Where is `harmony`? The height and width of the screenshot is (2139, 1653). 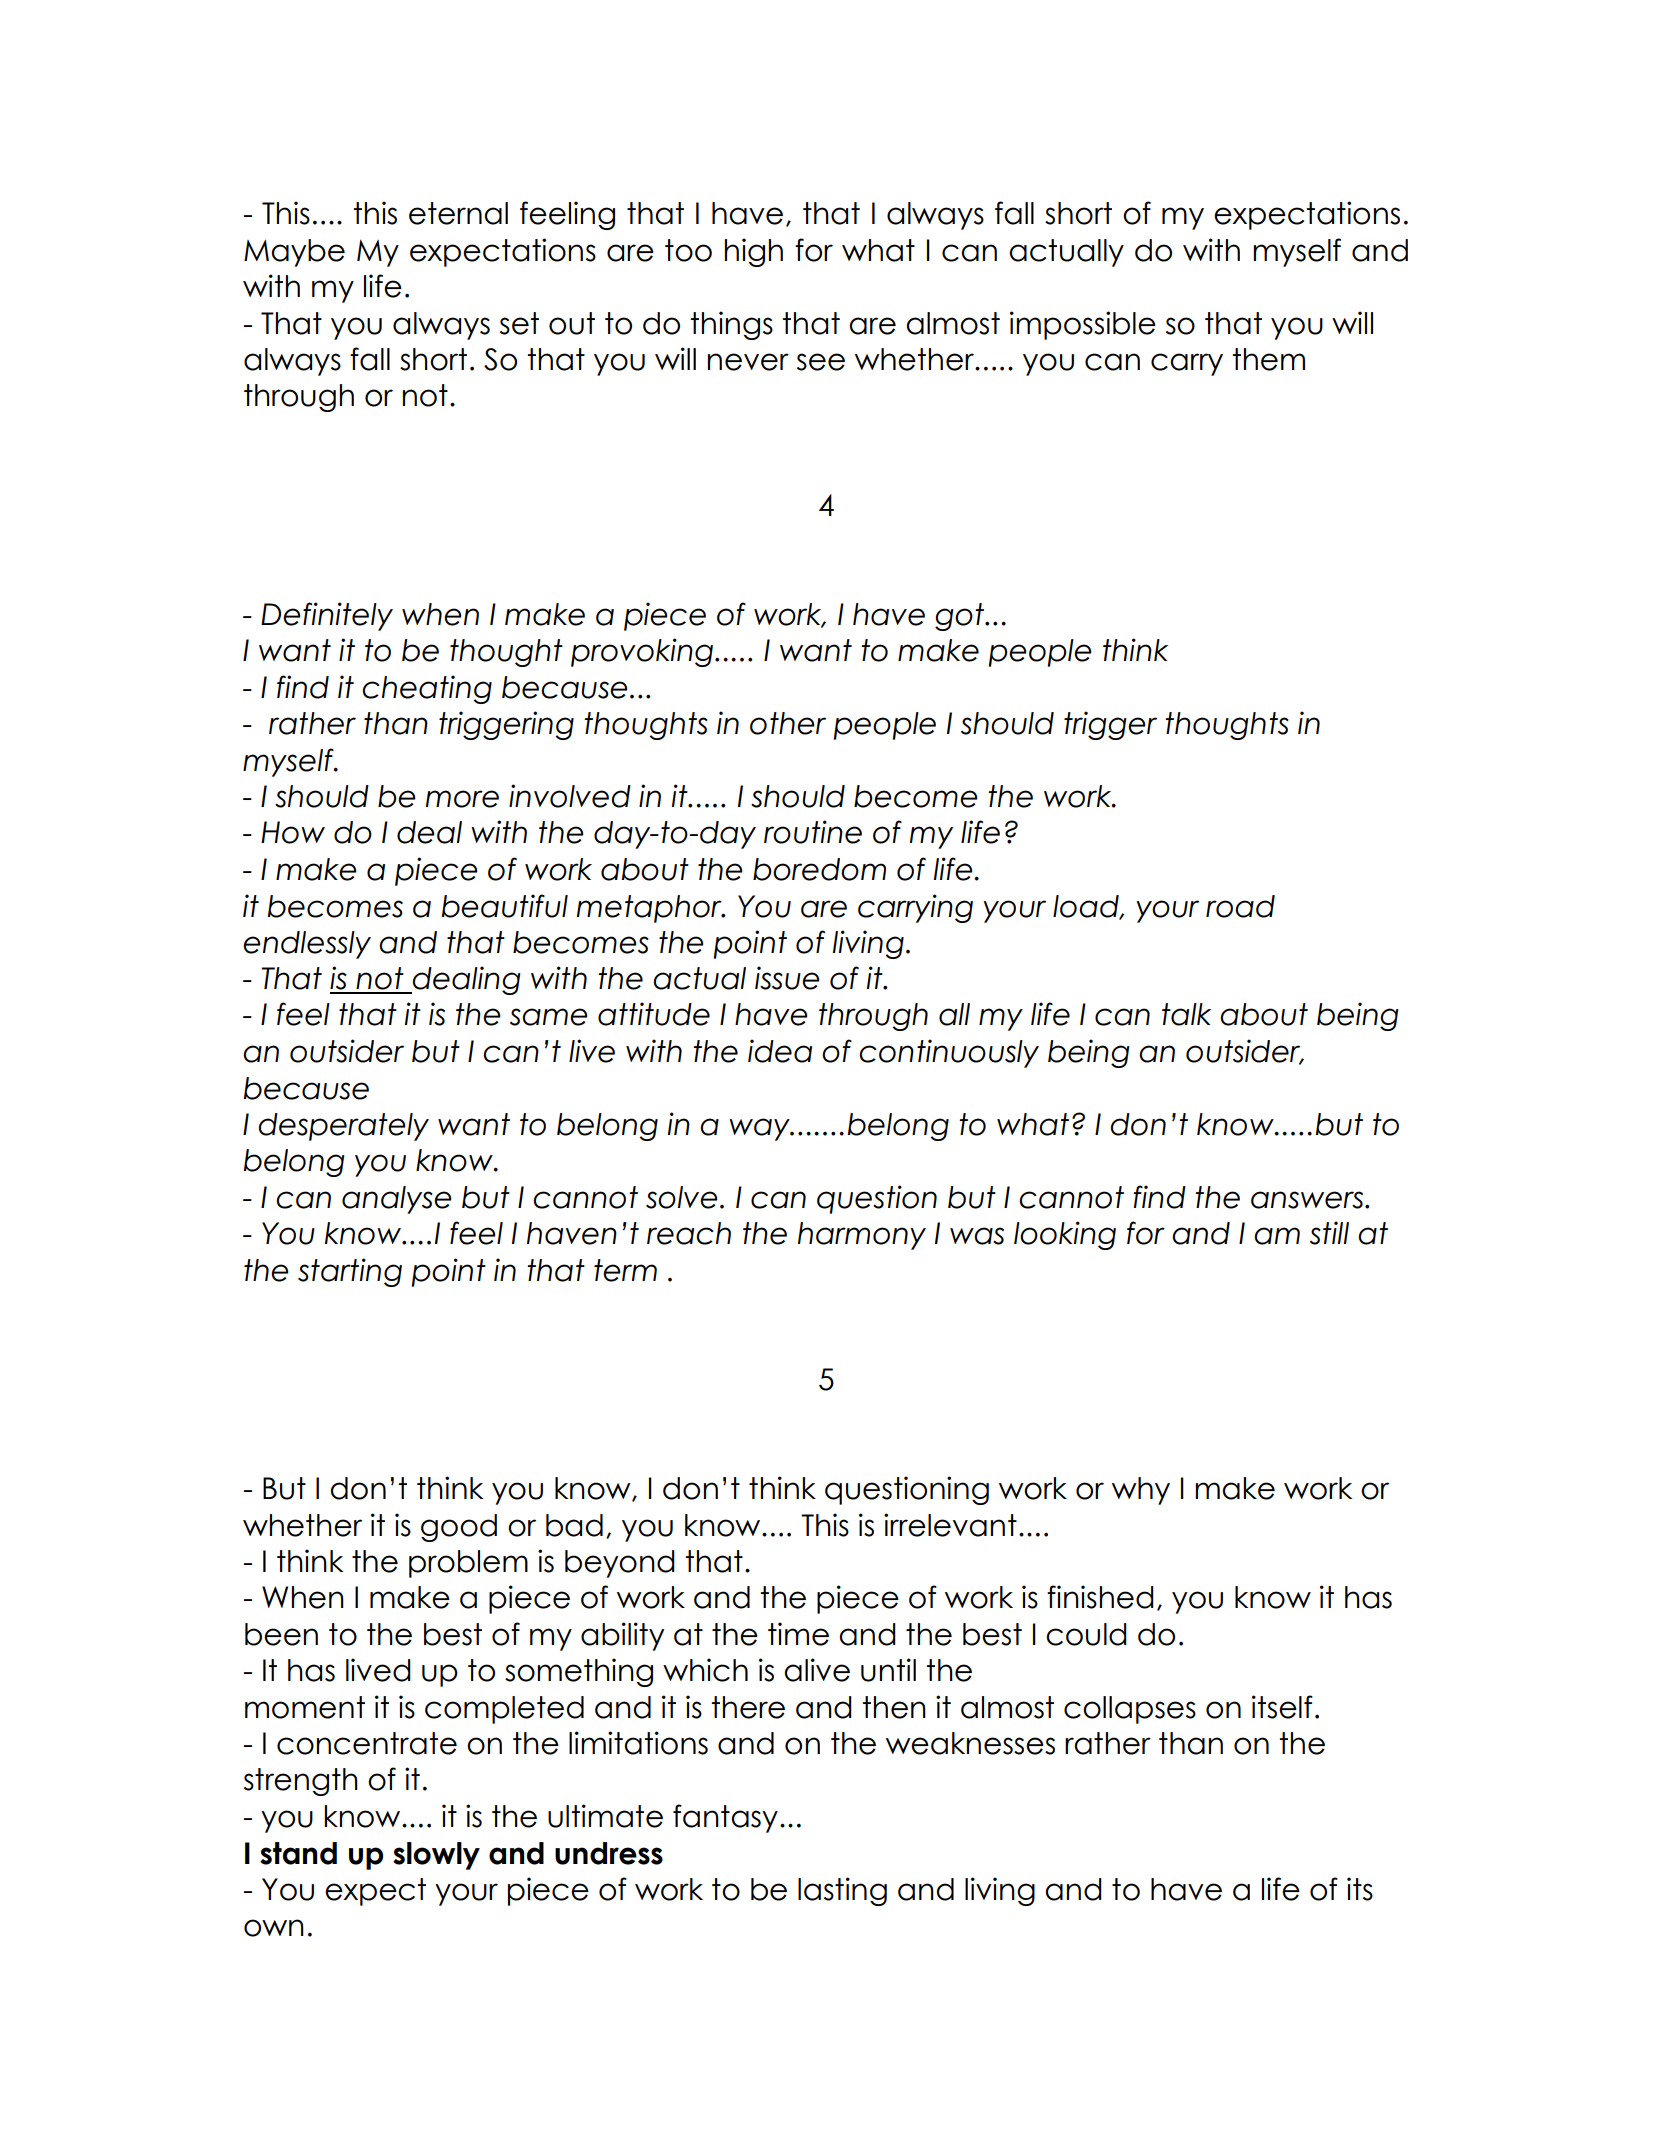
harmony is located at coordinates (862, 1236).
